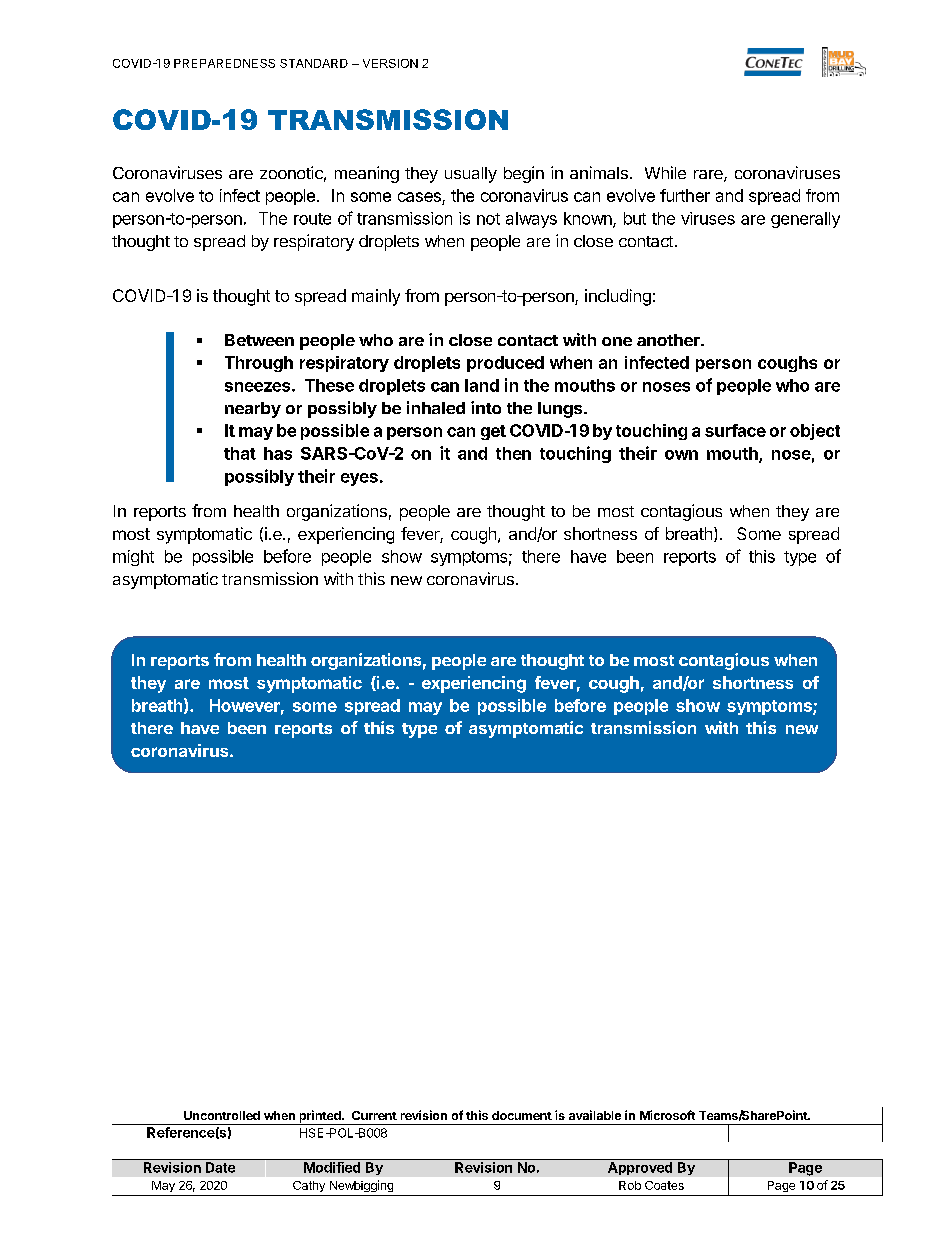 This document has height=1233, width=952. I want to click on rare, so click(709, 176).
